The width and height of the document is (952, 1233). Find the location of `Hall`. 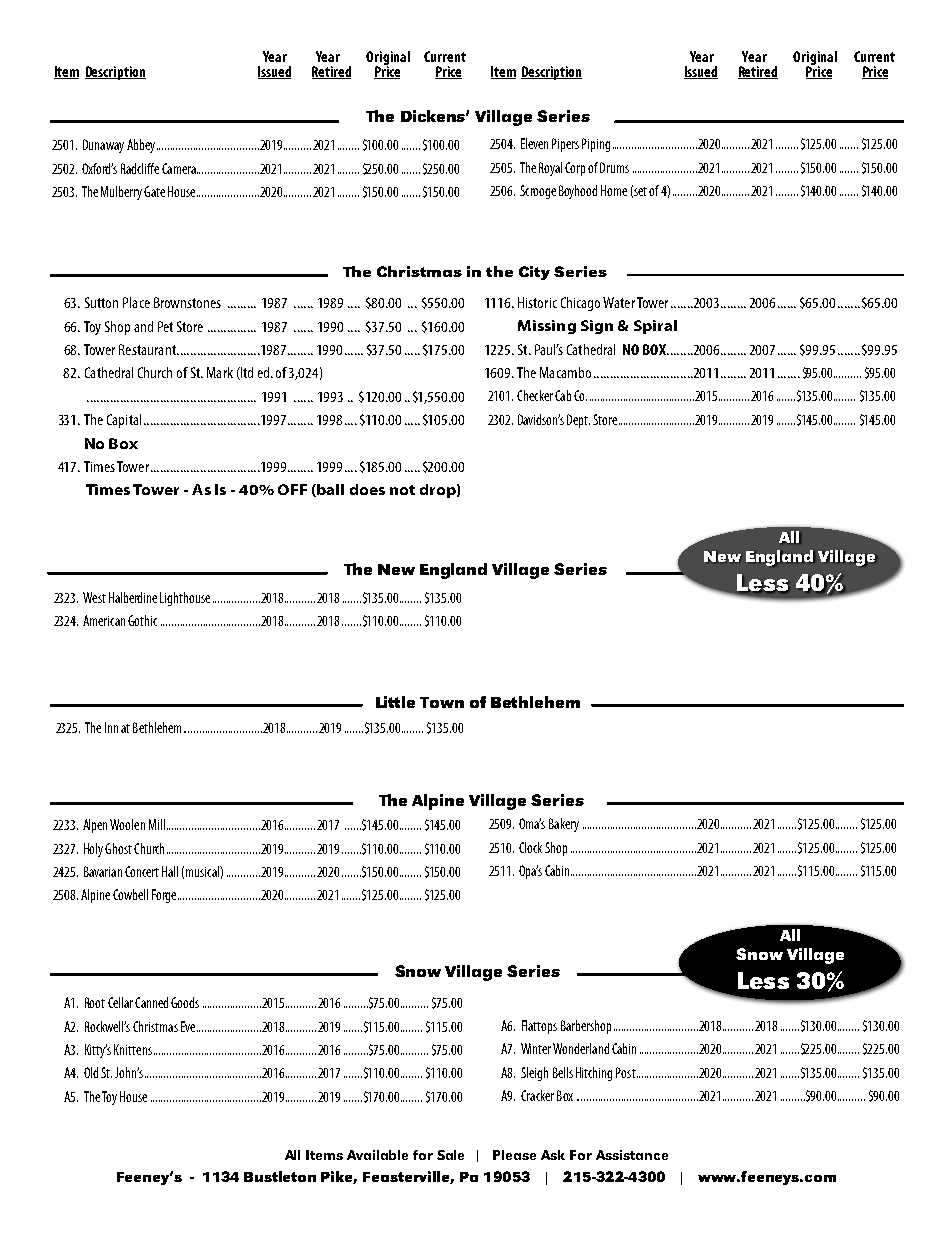

Hall is located at coordinates (170, 871).
